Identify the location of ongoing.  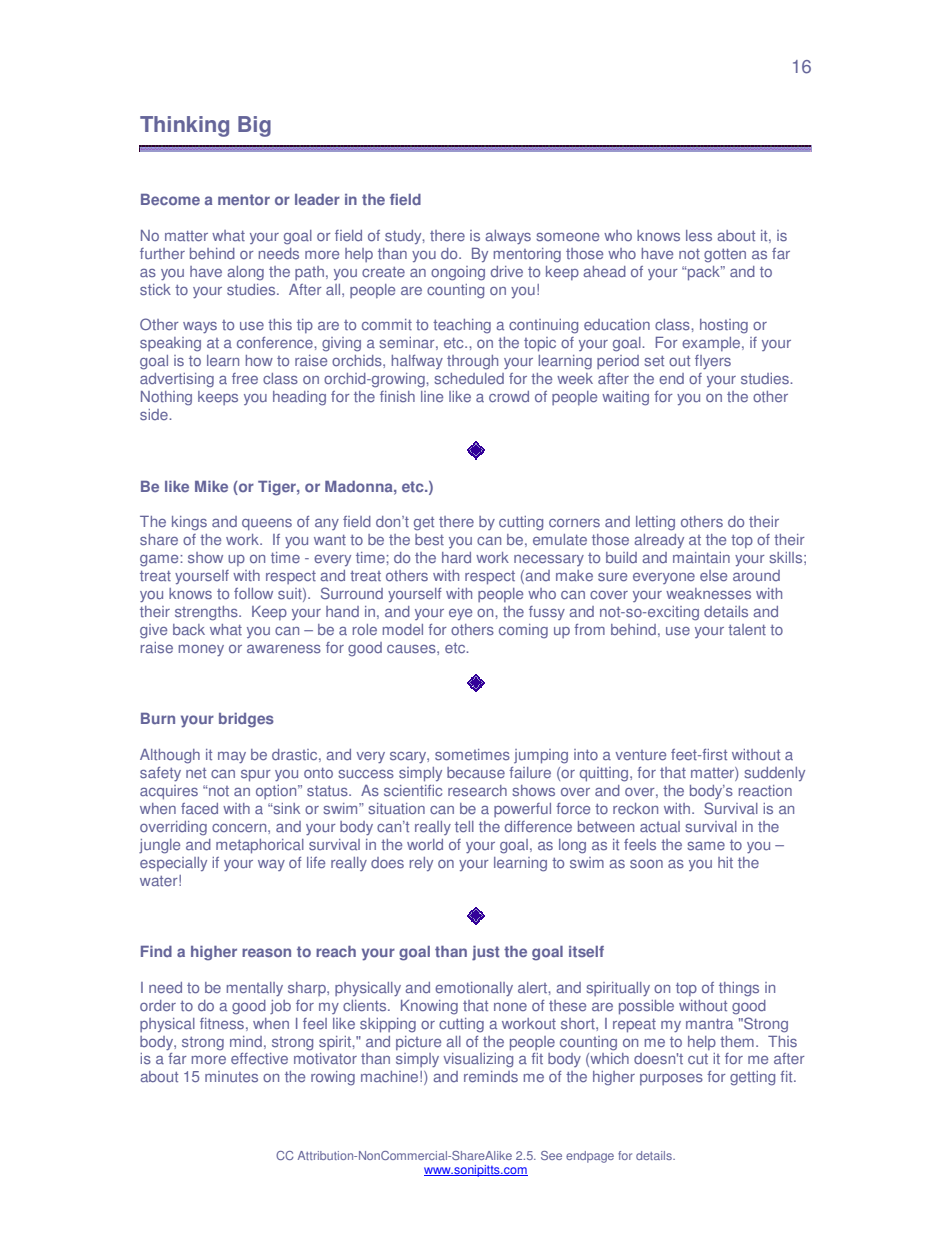
(458, 273).
